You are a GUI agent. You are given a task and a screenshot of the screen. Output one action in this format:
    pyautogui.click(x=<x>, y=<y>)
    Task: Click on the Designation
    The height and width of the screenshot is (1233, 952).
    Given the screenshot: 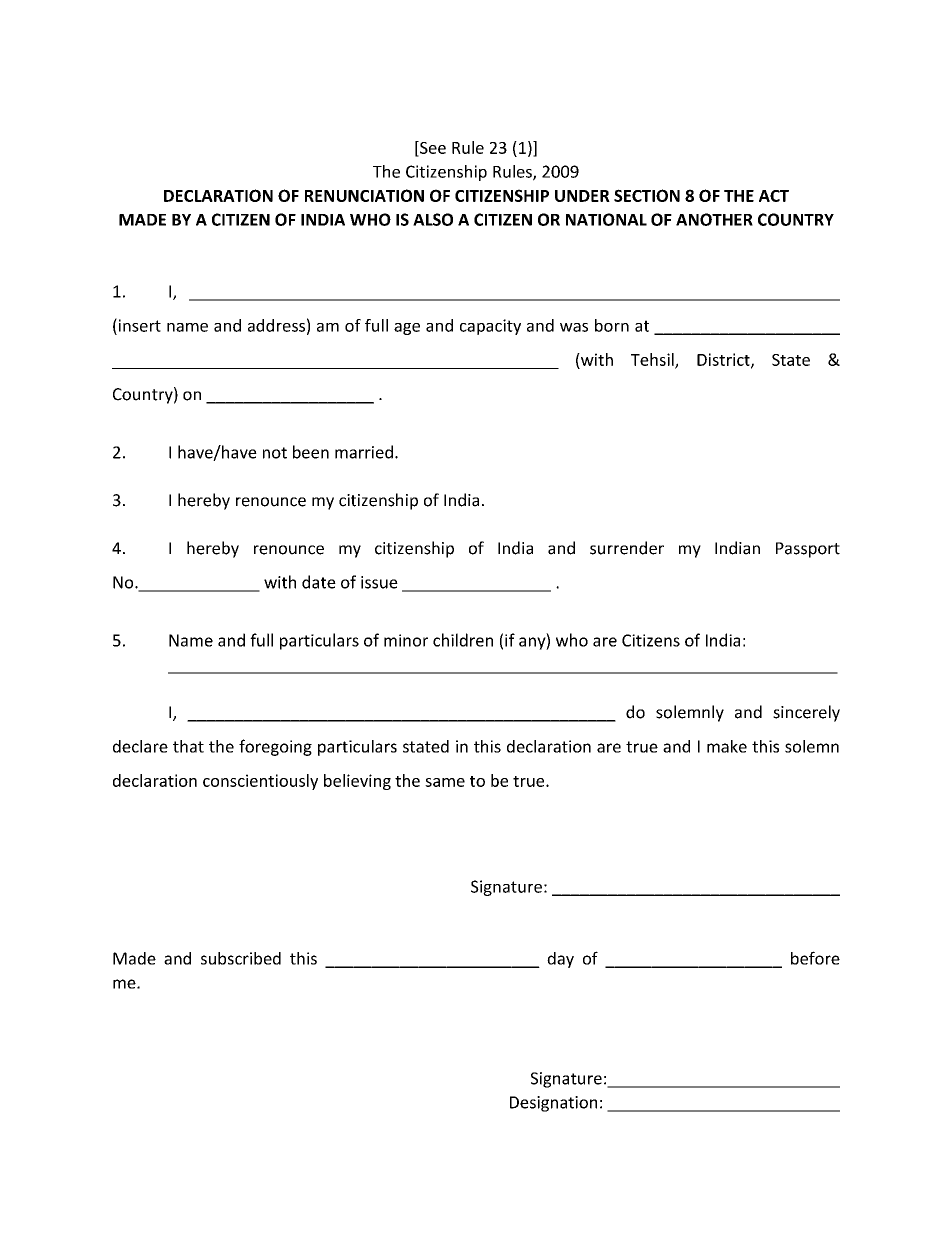 What is the action you would take?
    pyautogui.click(x=553, y=1104)
